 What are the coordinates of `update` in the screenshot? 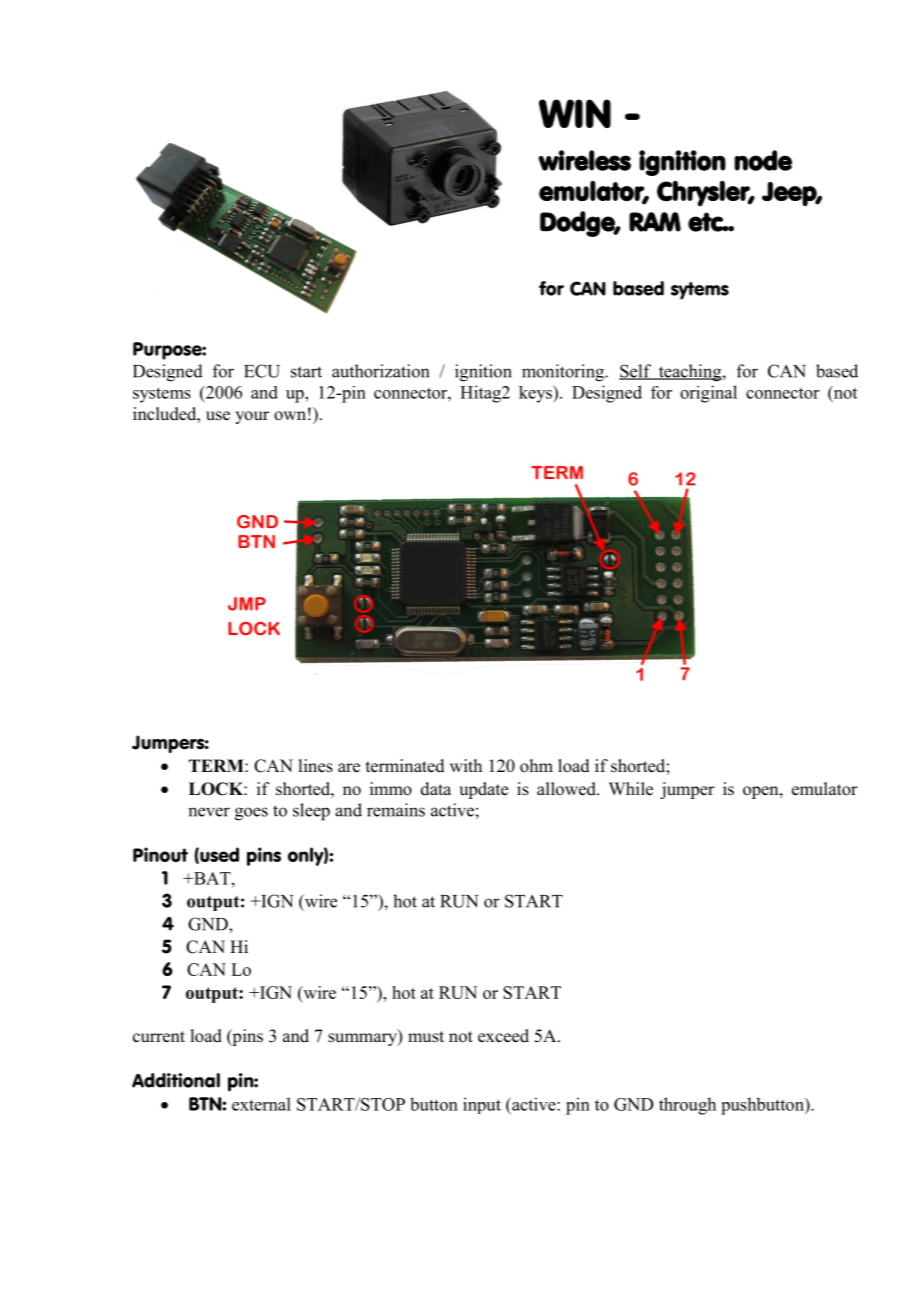 It's located at (483, 790).
